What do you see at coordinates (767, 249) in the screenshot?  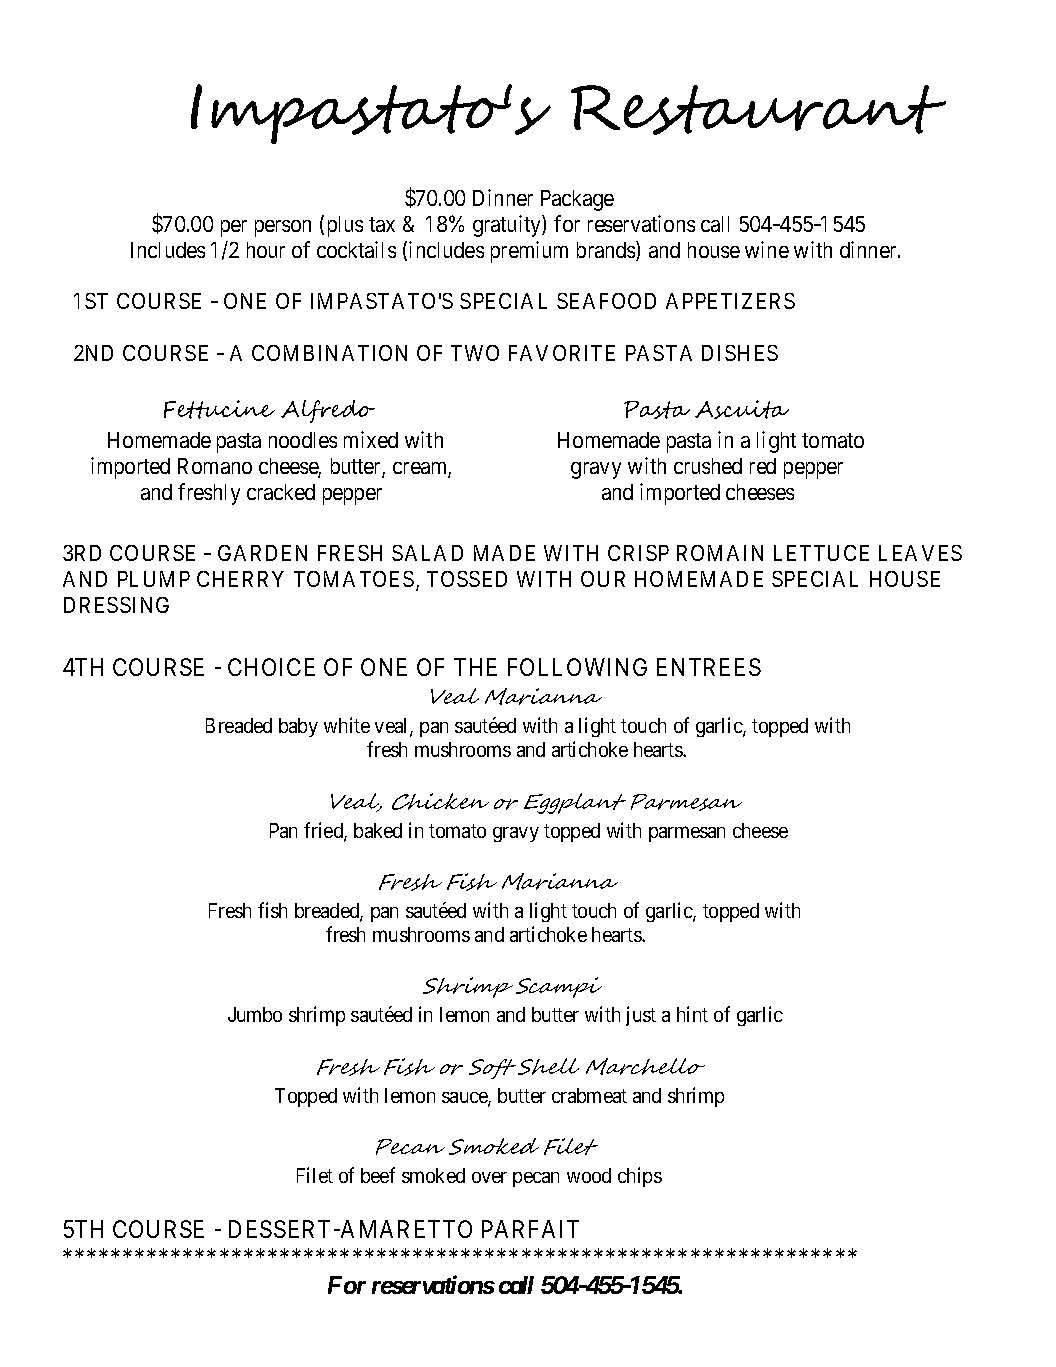 I see `wine` at bounding box center [767, 249].
